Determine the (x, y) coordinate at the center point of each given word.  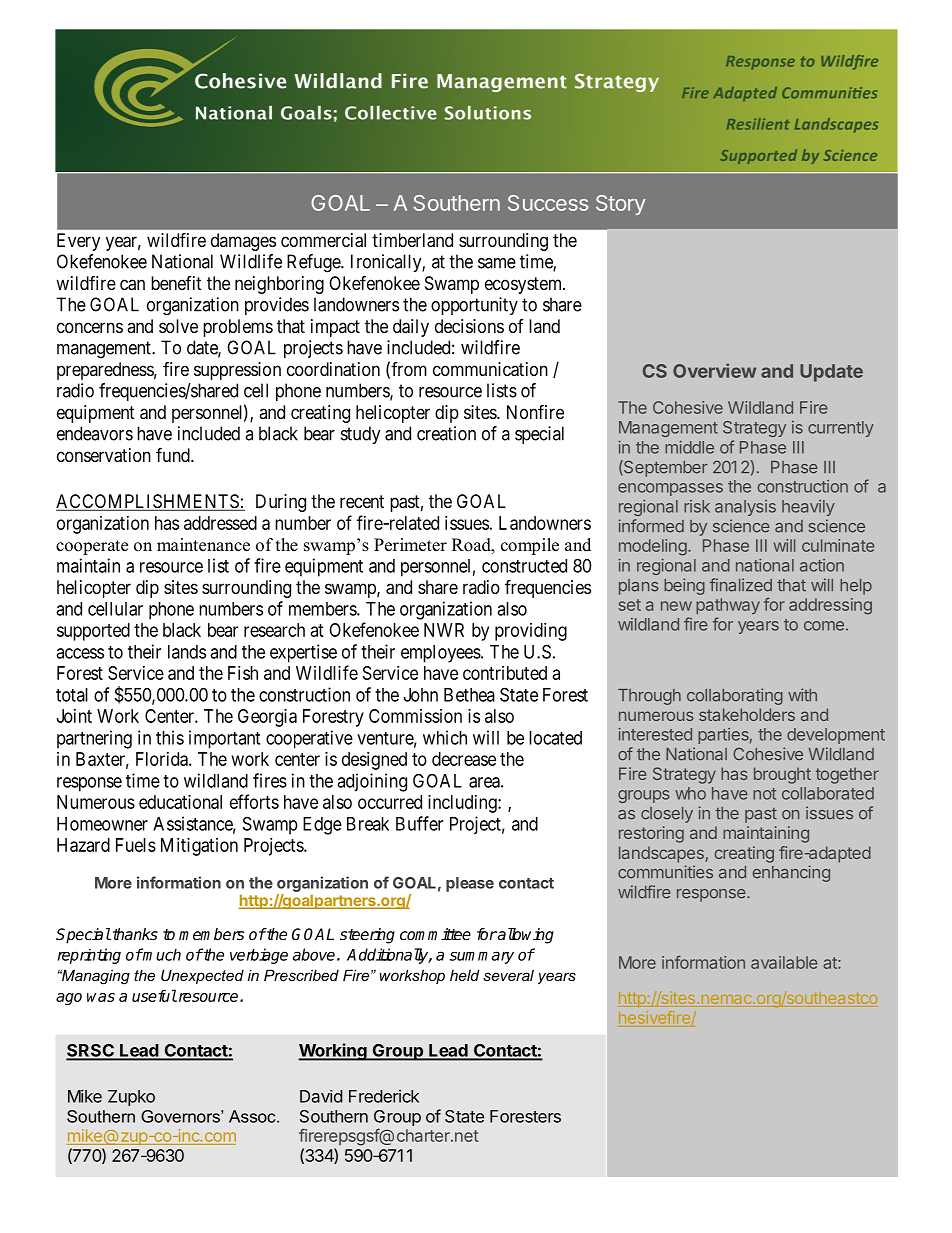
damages (243, 242)
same (497, 263)
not (764, 794)
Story (621, 205)
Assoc (253, 1116)
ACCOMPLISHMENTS (148, 502)
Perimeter (410, 545)
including (463, 804)
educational (180, 802)
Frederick (384, 1096)
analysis (745, 508)
